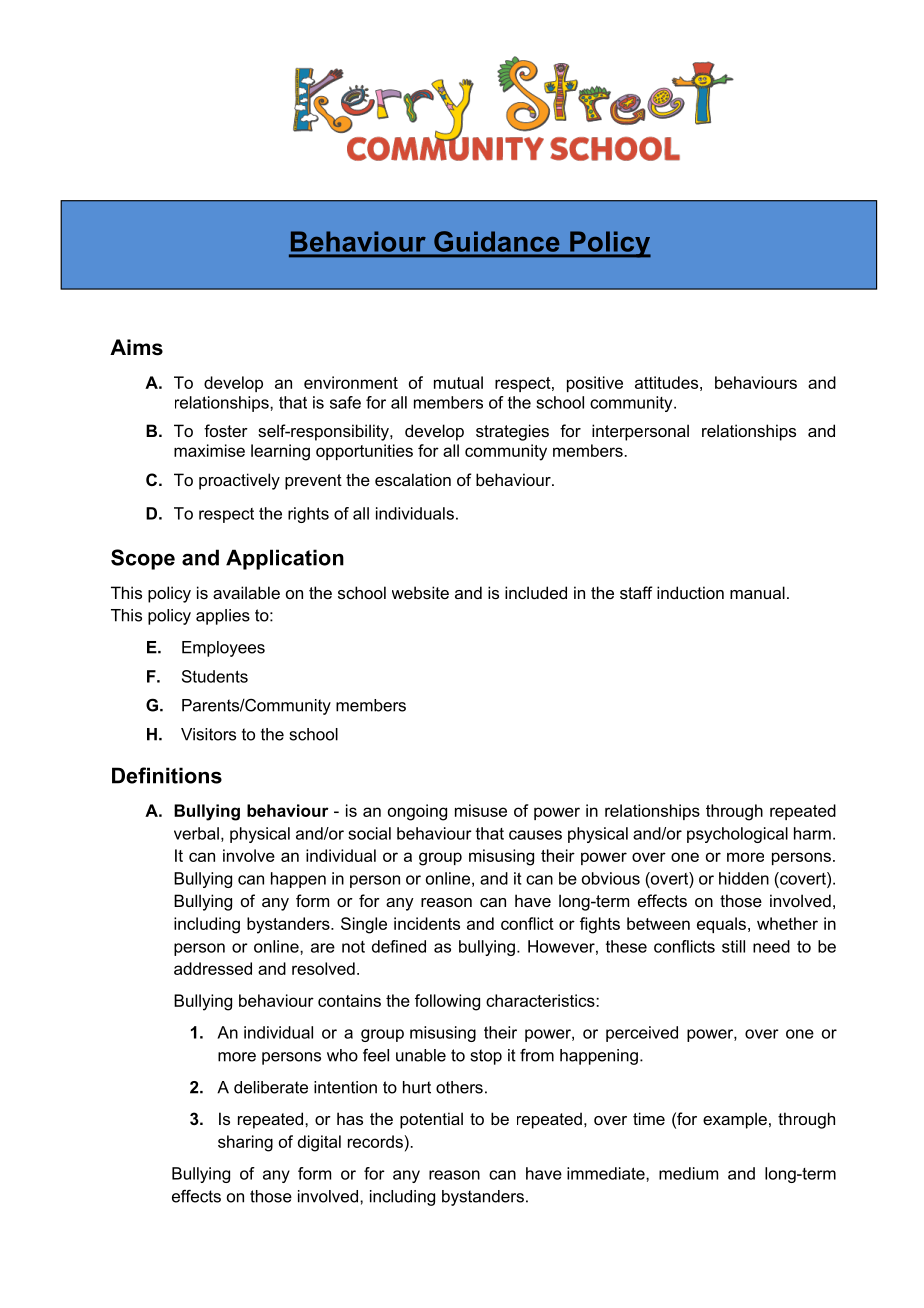 The width and height of the screenshot is (924, 1308). I want to click on proactively, so click(239, 481).
